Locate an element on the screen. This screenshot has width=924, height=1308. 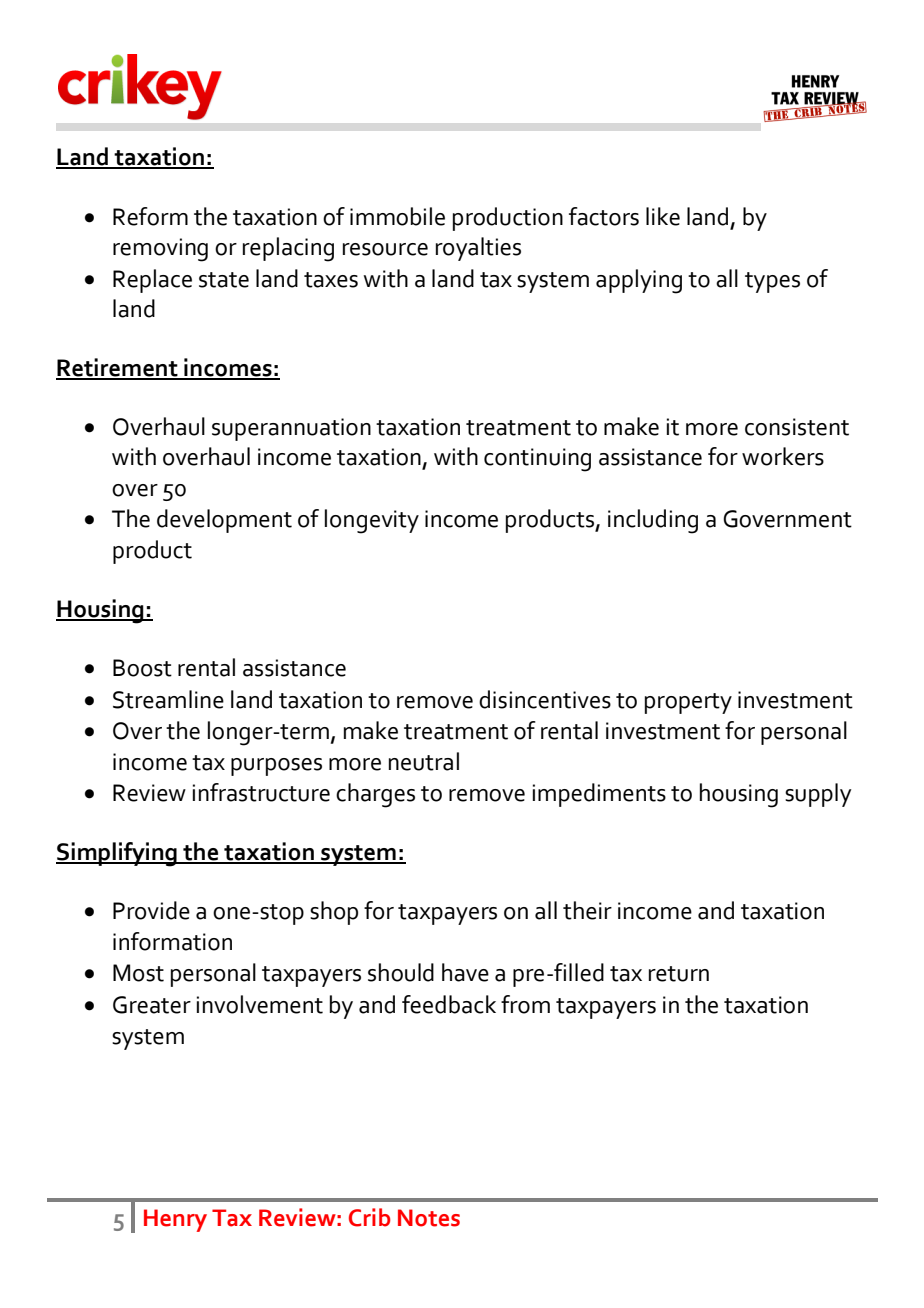
property is located at coordinates (688, 703).
